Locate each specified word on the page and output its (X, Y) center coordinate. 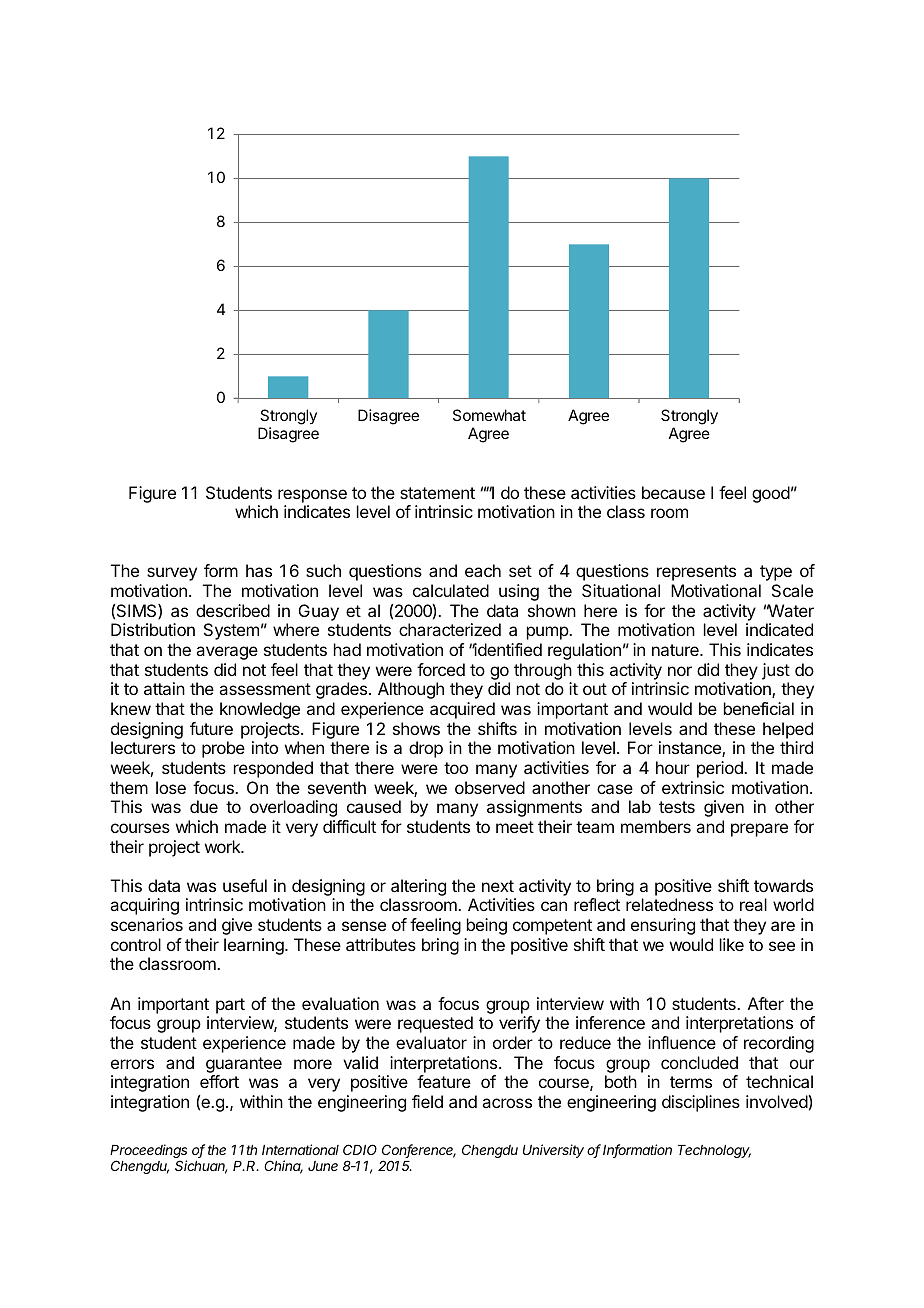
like (732, 944)
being (487, 926)
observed (490, 787)
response (312, 496)
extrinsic (693, 787)
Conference (419, 1151)
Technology (714, 1151)
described (233, 610)
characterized (450, 629)
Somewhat (489, 415)
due (204, 806)
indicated (779, 629)
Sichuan (201, 1167)
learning (254, 946)
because (673, 492)
